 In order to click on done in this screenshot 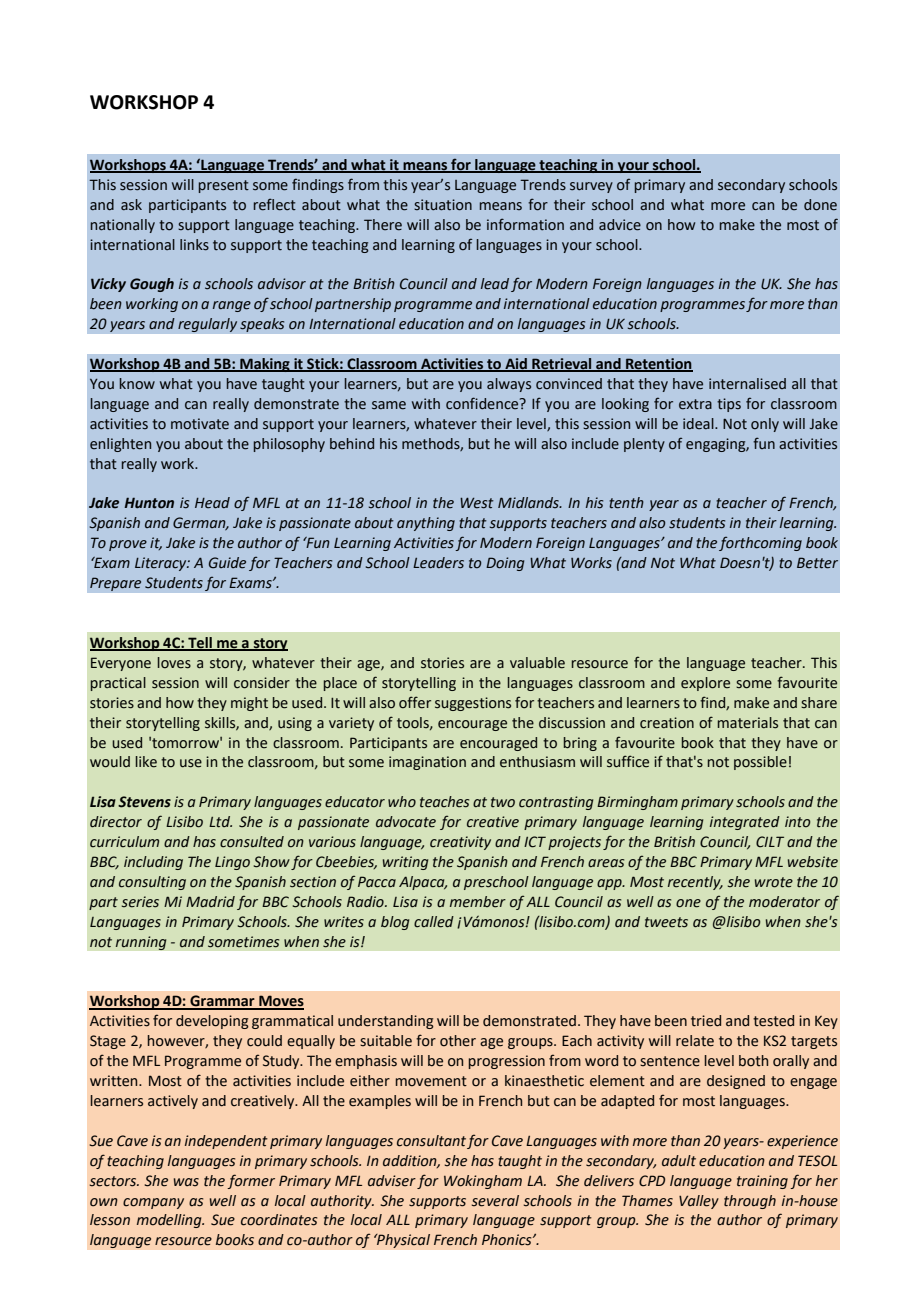, I will do `click(820, 205)`.
